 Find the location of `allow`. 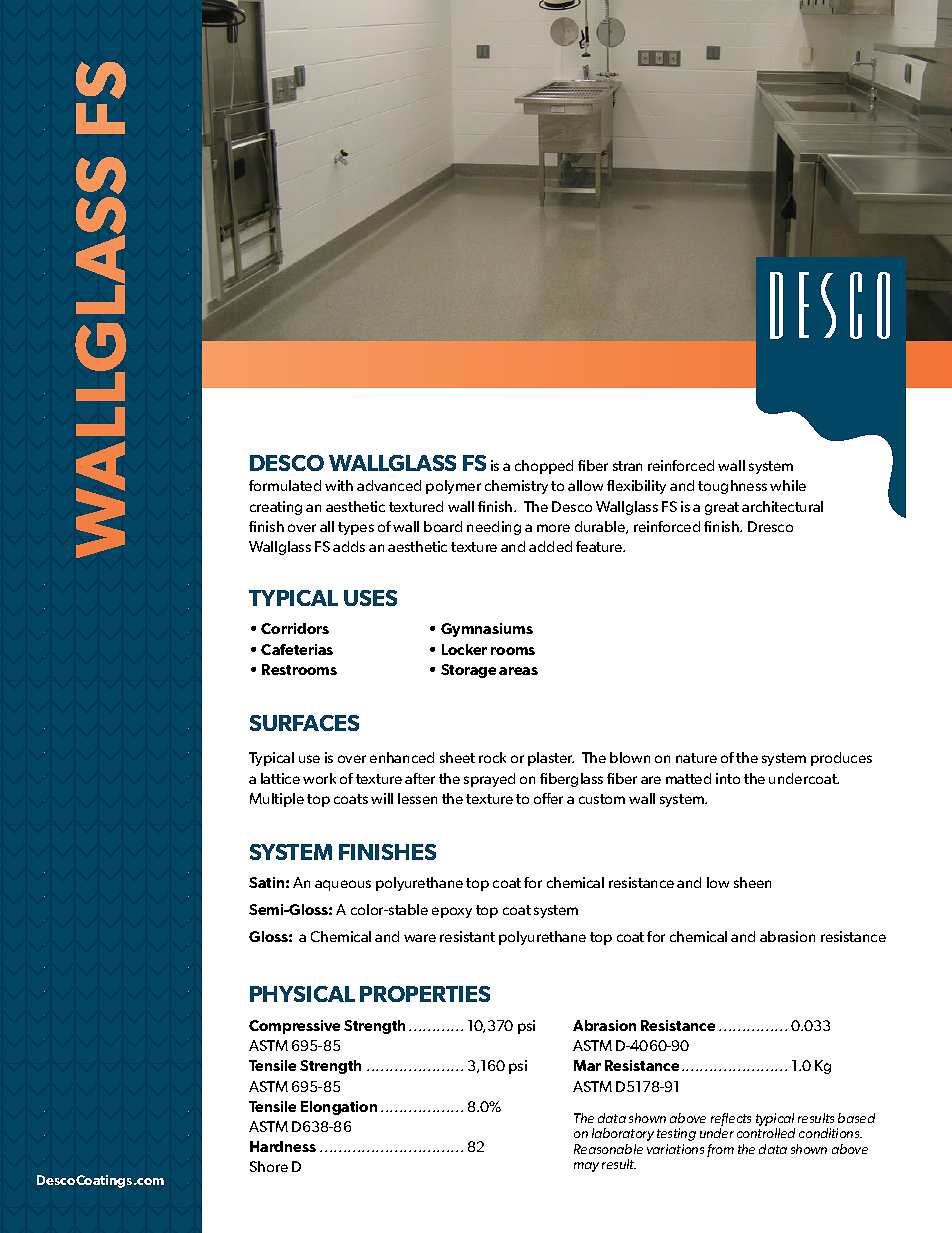

allow is located at coordinates (585, 485).
